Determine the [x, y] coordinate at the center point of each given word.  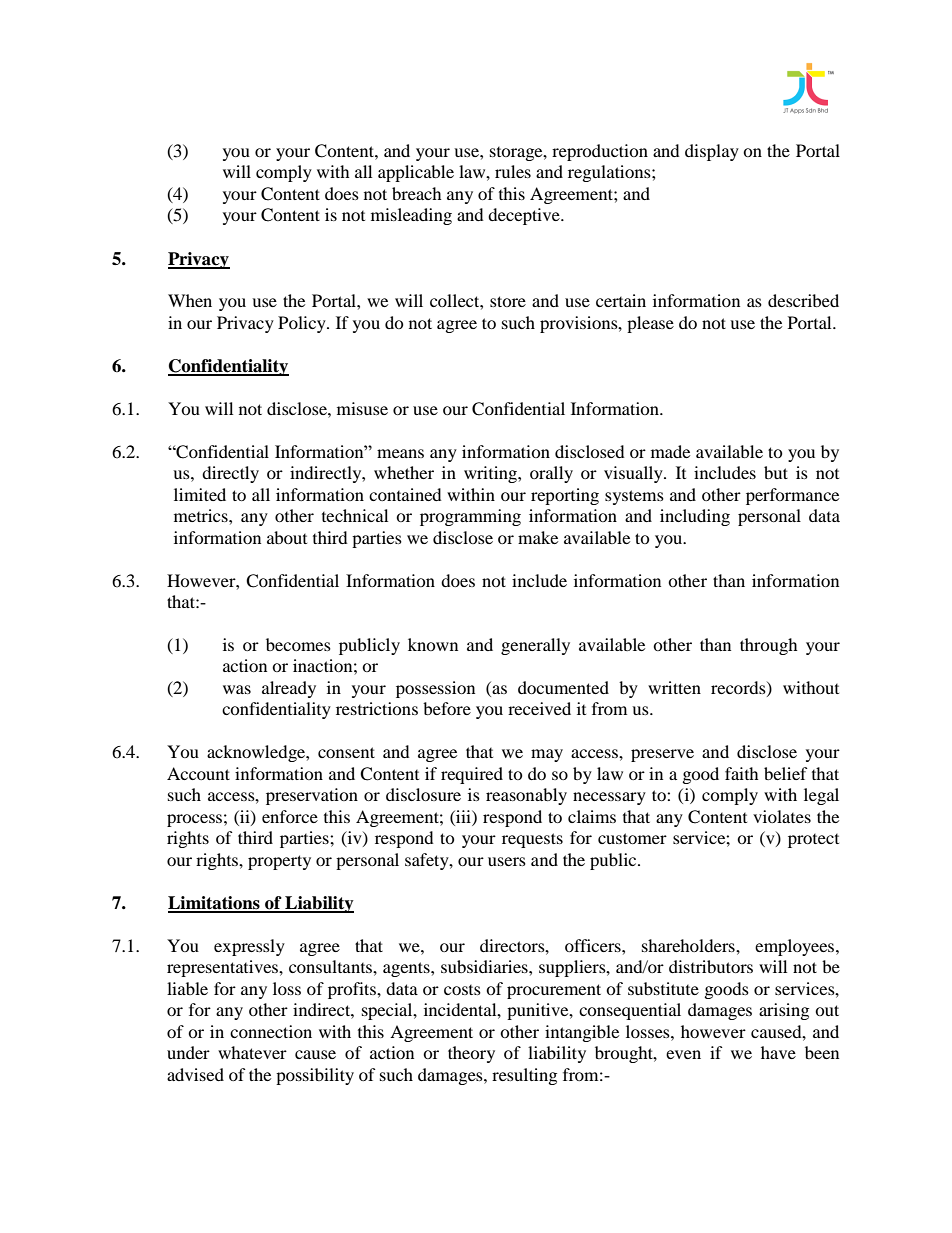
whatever [252, 1052]
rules [513, 171]
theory [471, 1054]
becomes [298, 644]
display [712, 152]
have [778, 1052]
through [769, 646]
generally [535, 646]
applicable [416, 173]
